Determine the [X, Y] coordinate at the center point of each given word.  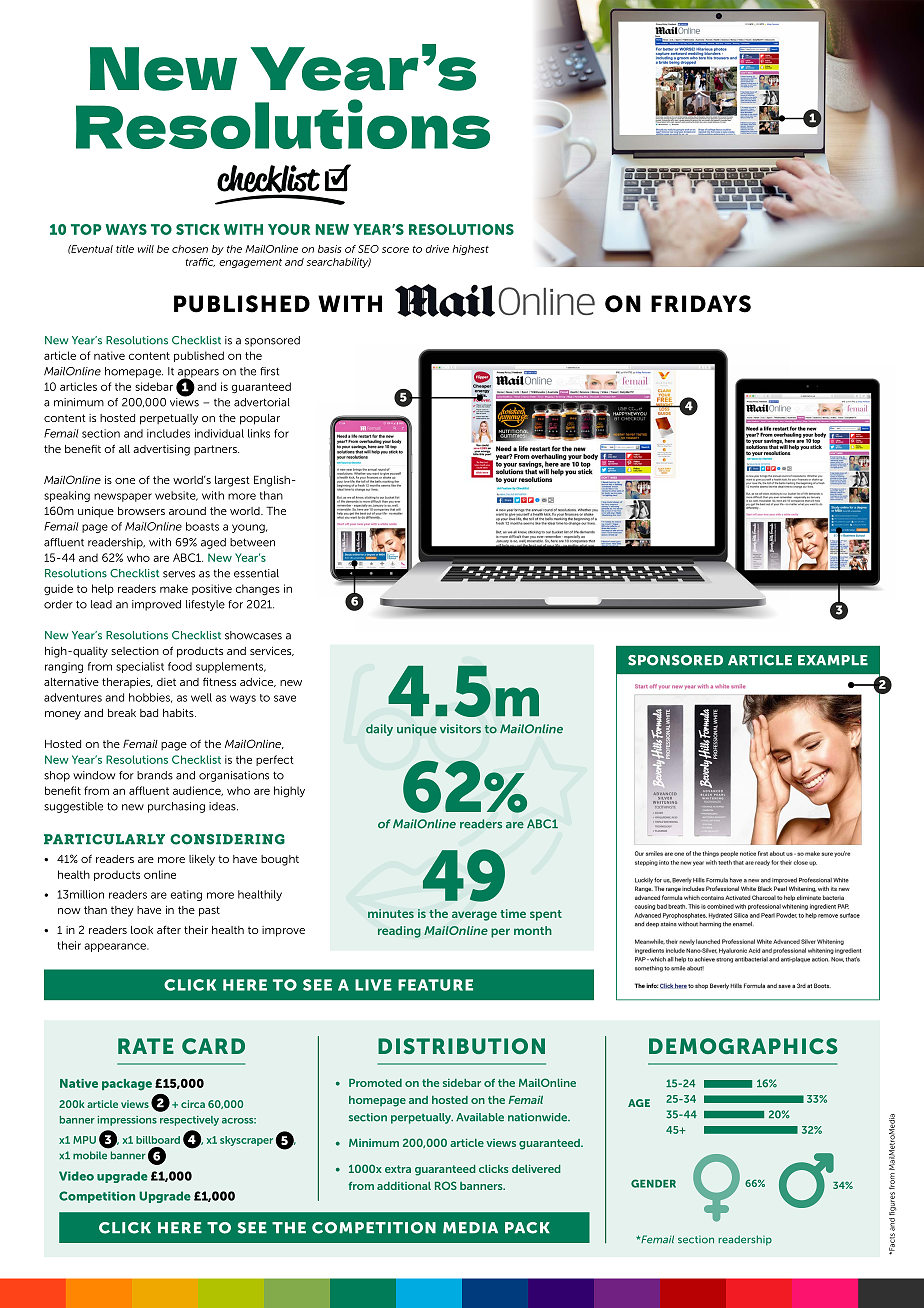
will [146, 249]
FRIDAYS [701, 304]
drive [437, 249]
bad [149, 713]
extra [398, 1169]
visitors [460, 729]
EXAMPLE [833, 660]
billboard [158, 1140]
